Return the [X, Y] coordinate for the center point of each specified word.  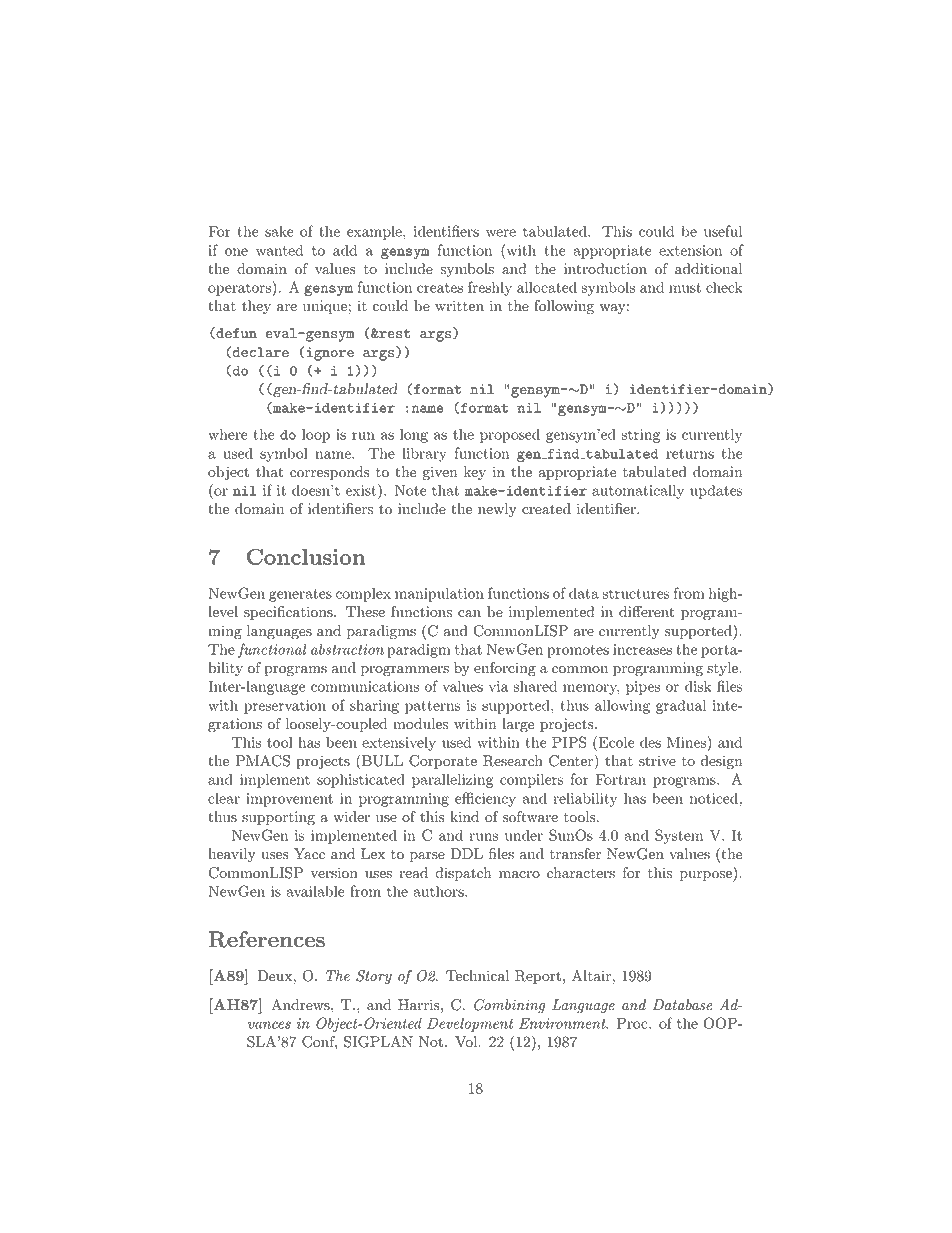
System [679, 836]
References [267, 939]
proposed [510, 435]
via [499, 686]
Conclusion [306, 557]
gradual [681, 706]
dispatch [463, 874]
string [640, 436]
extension [690, 250]
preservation [285, 707]
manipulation [439, 594]
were [501, 233]
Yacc [309, 854]
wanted [279, 250]
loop [316, 435]
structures [636, 594]
